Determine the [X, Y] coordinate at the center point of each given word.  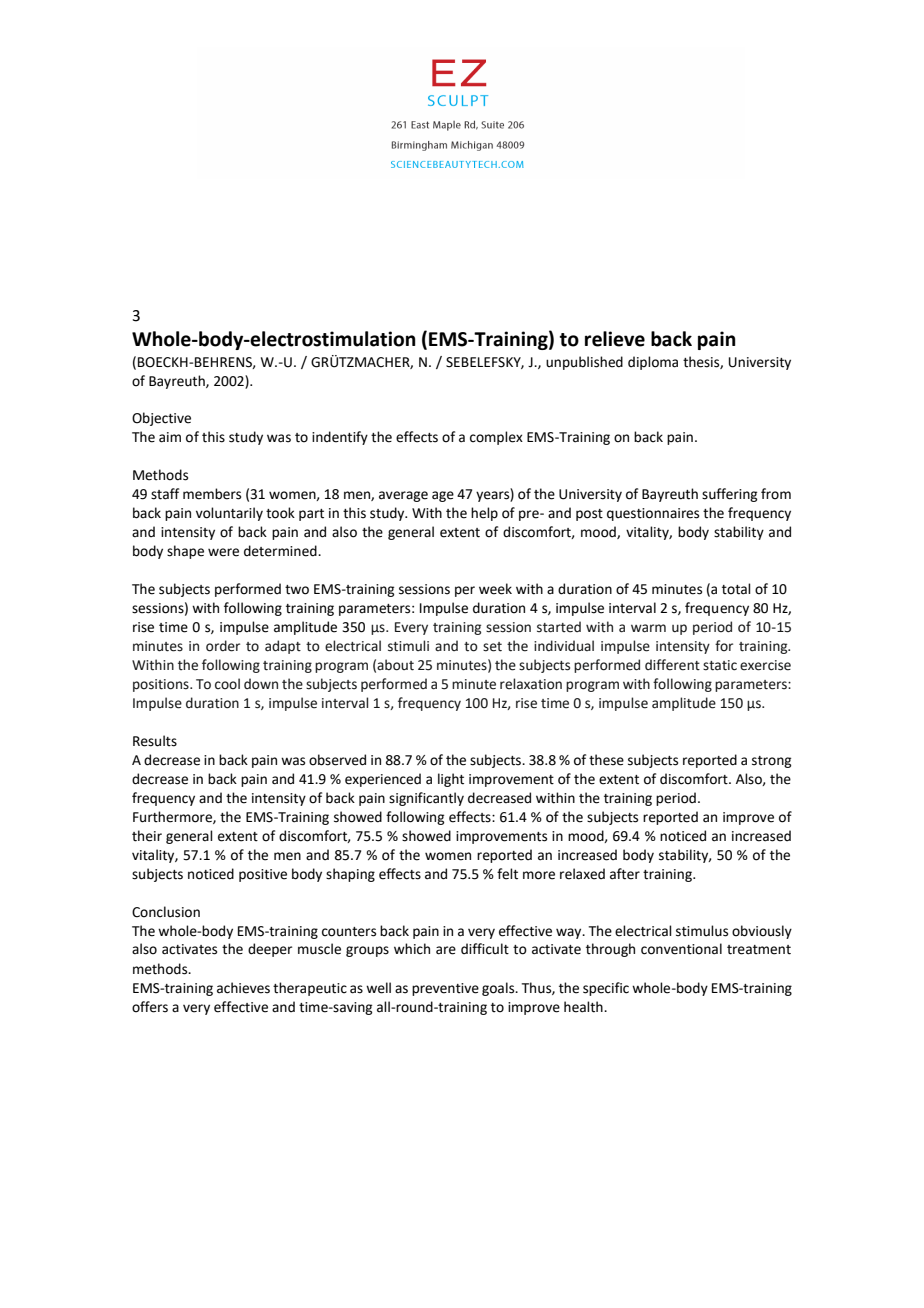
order [223, 646]
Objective [161, 419]
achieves [243, 988]
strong [771, 762]
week [495, 589]
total [736, 589]
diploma [653, 363]
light [451, 780]
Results [155, 741]
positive [263, 875]
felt [507, 874]
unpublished [584, 363]
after [625, 874]
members [212, 494]
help [484, 514]
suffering [729, 495]
